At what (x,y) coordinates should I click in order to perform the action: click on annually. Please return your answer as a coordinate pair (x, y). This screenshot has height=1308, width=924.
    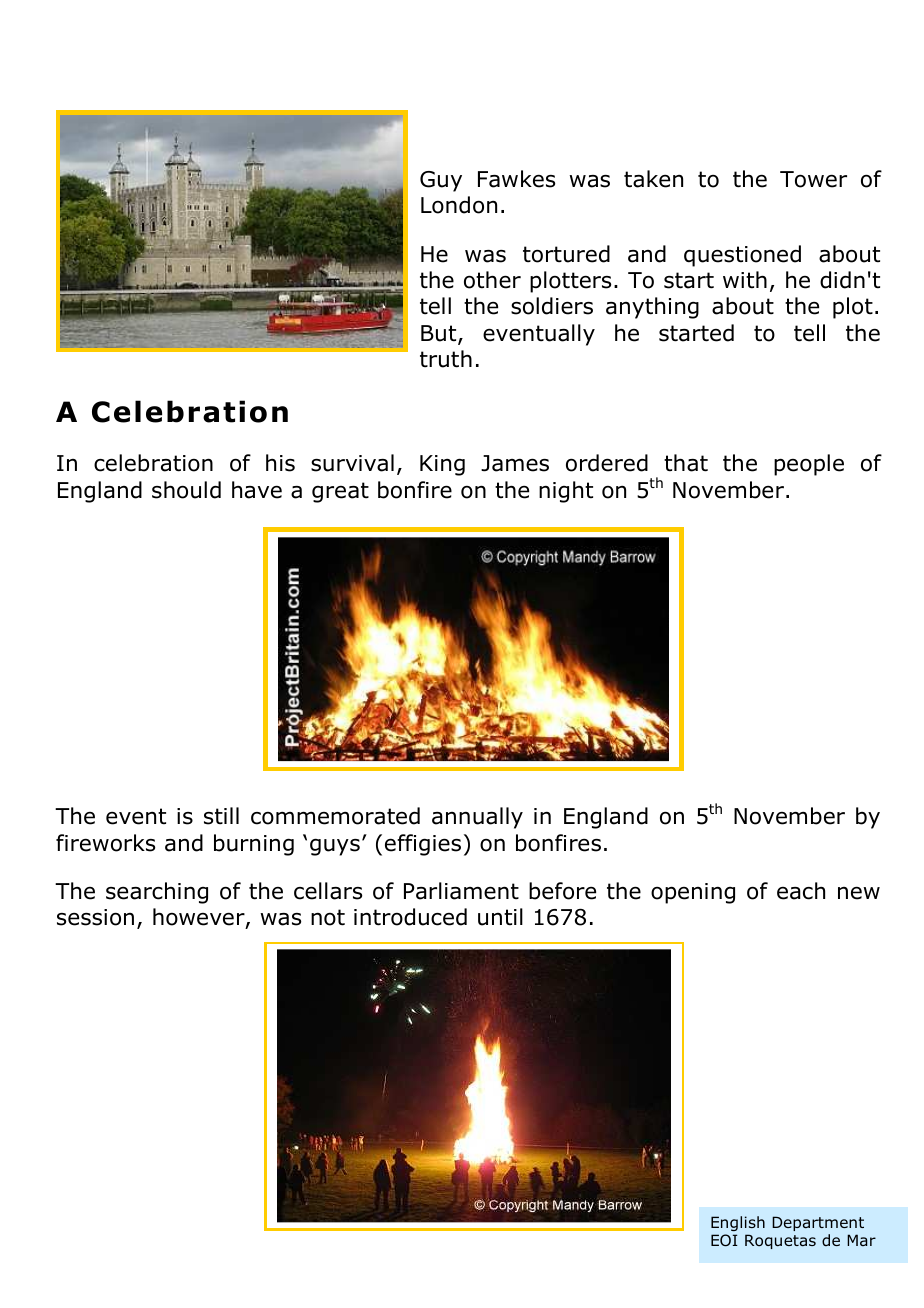
    Looking at the image, I should click on (477, 818).
